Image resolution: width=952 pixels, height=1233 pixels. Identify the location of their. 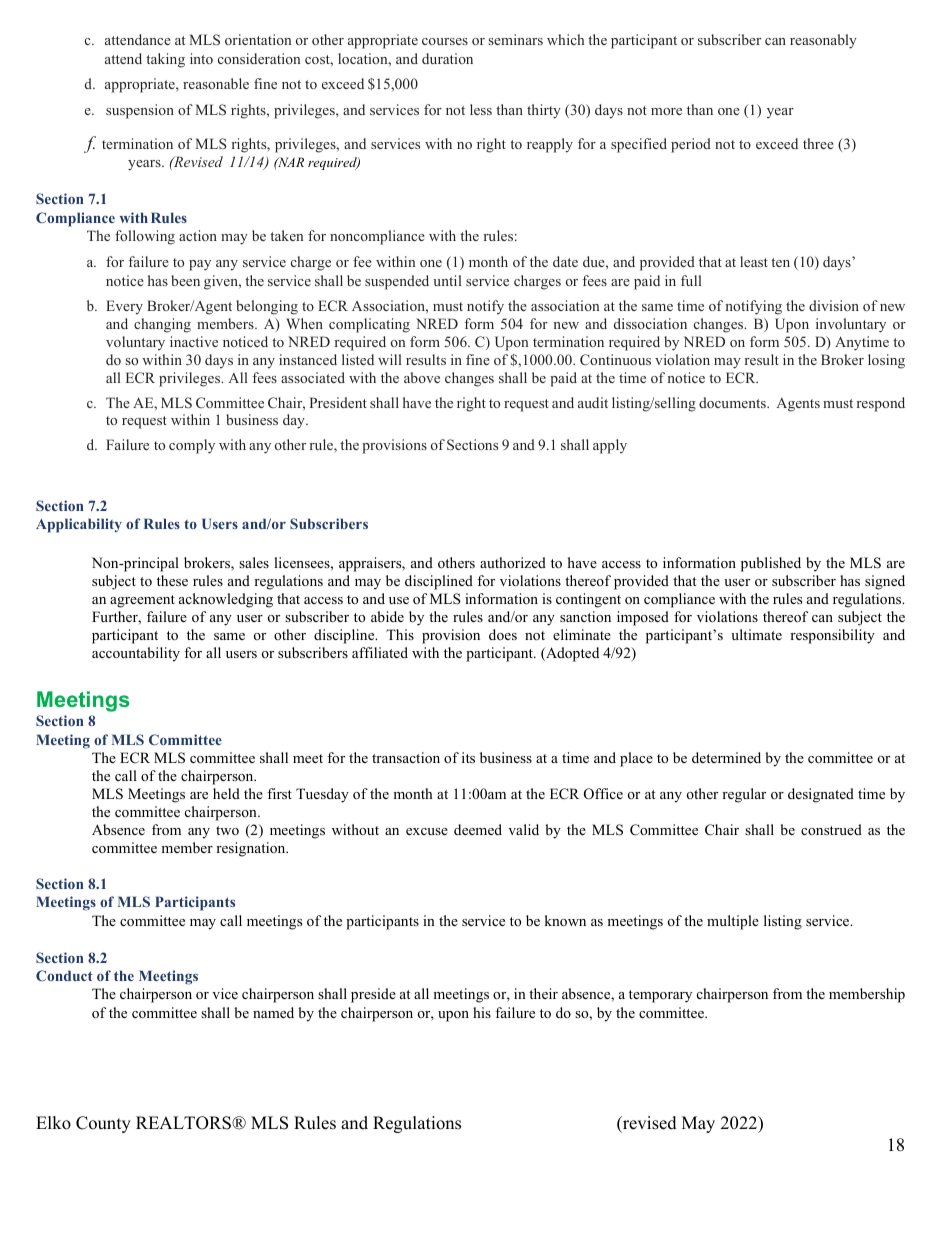
(543, 993).
